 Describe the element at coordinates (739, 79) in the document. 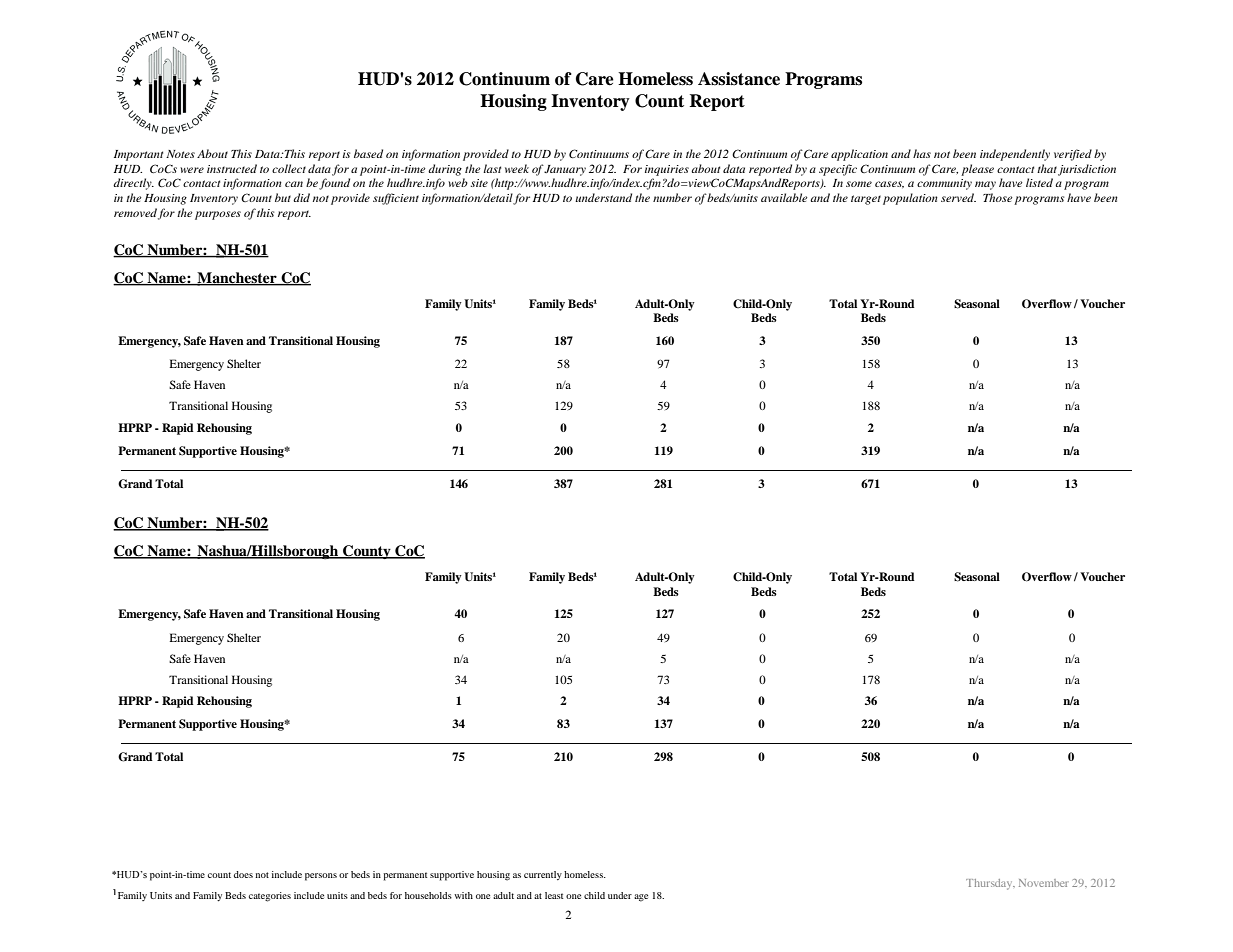

I see `Assistance` at that location.
